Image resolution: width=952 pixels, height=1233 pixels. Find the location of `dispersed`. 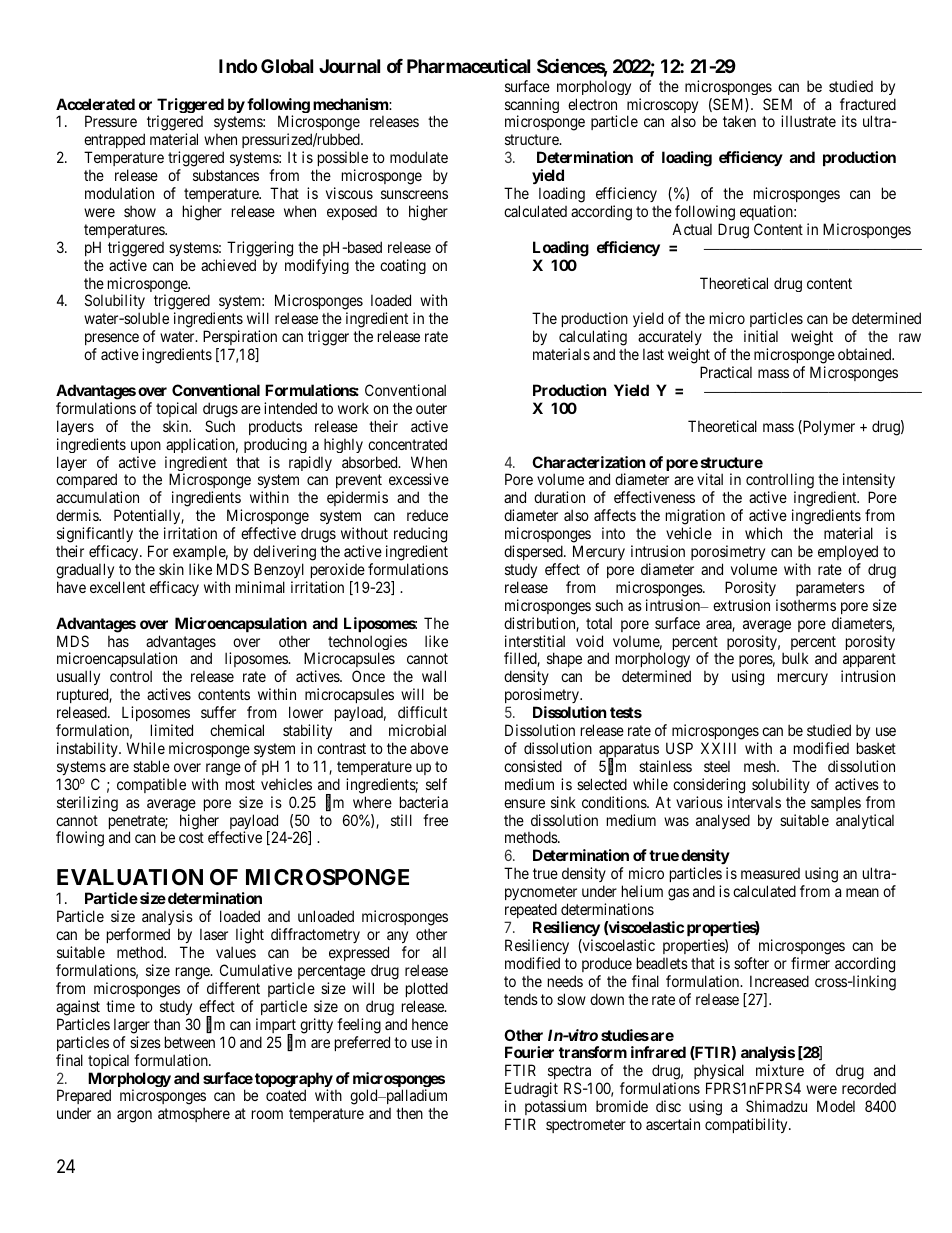

dispersed is located at coordinates (534, 552).
